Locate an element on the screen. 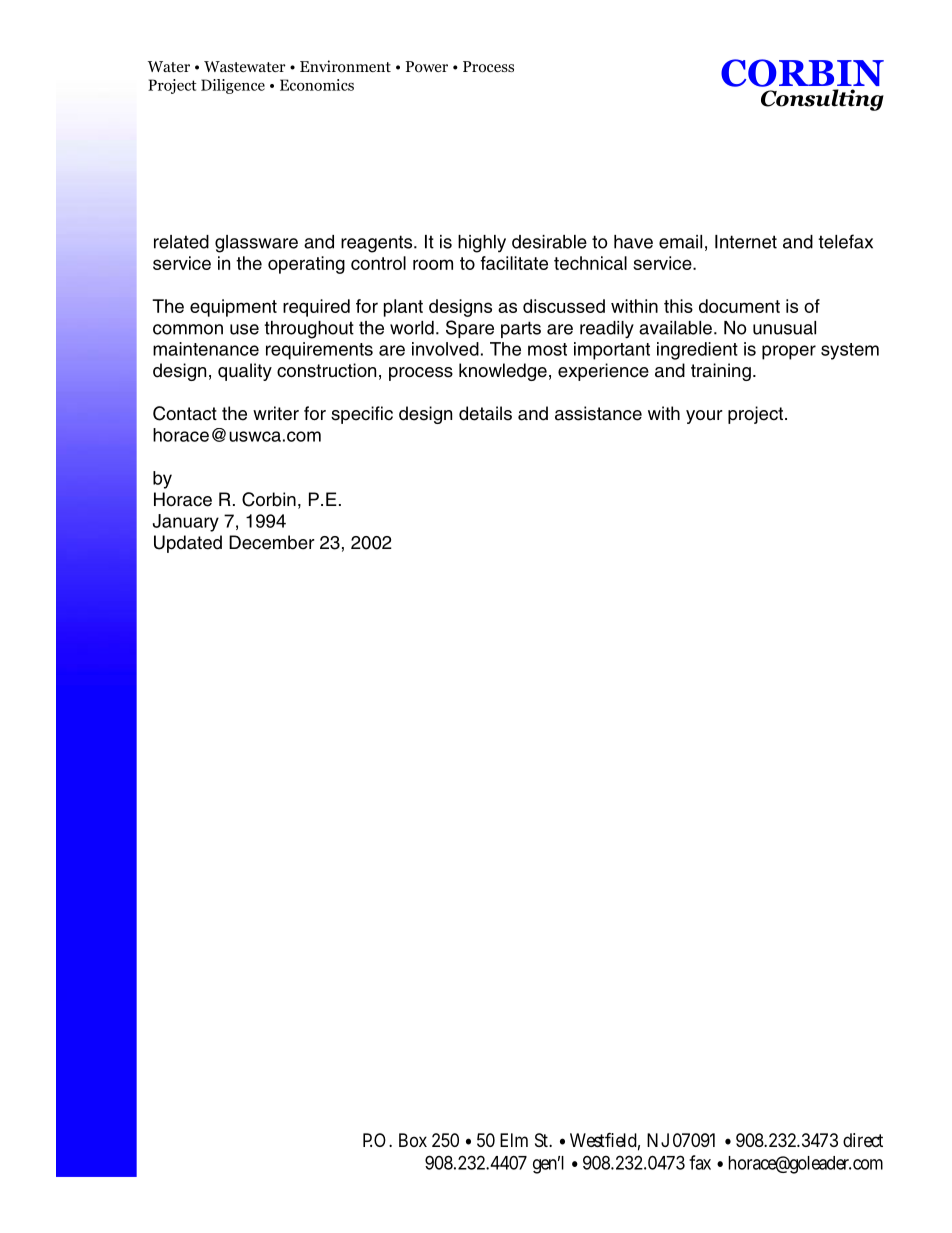 This screenshot has height=1233, width=952. parts is located at coordinates (521, 329).
